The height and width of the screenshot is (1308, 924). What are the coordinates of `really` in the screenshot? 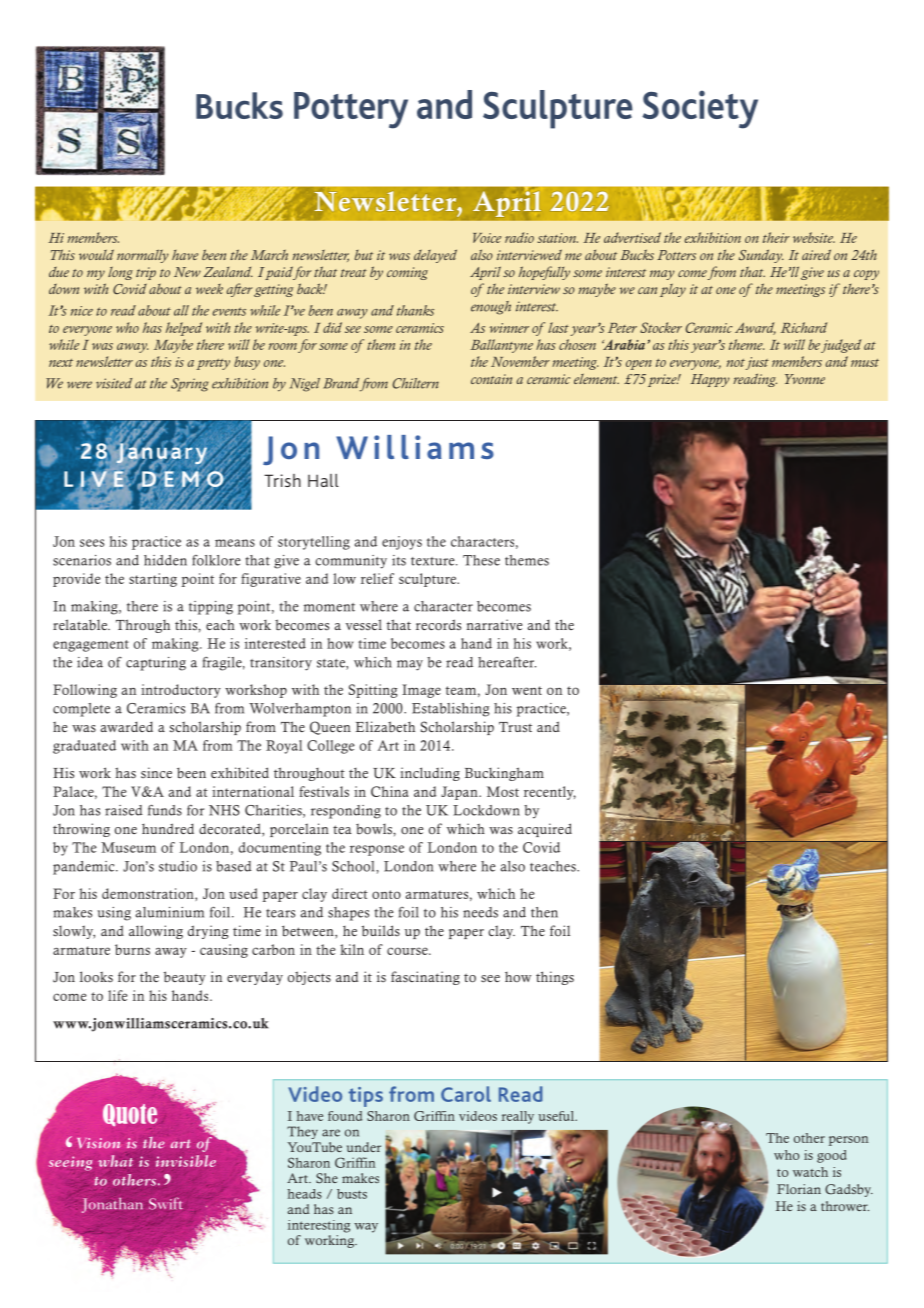 It's located at (518, 1117).
